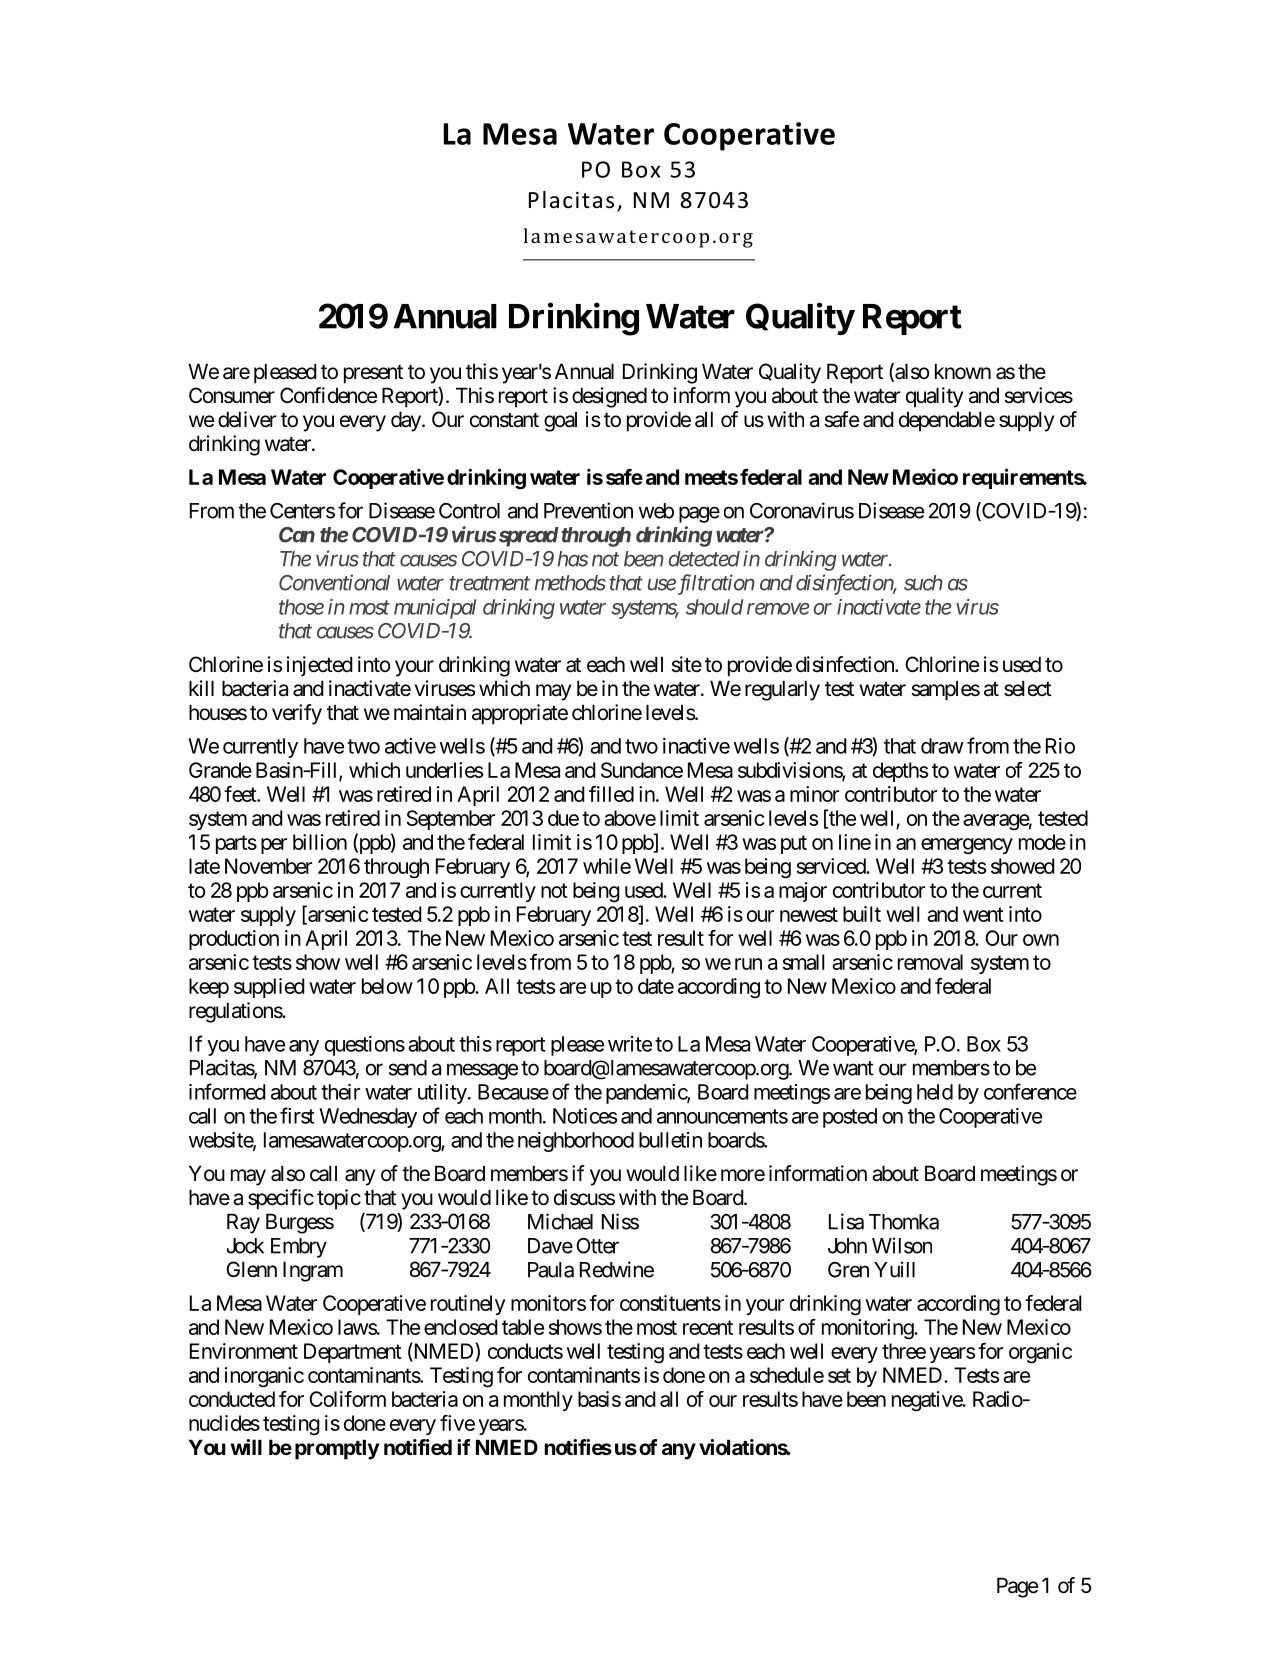 This document has width=1278, height=1654. Describe the element at coordinates (281, 1199) in the document. I see `specific` at that location.
